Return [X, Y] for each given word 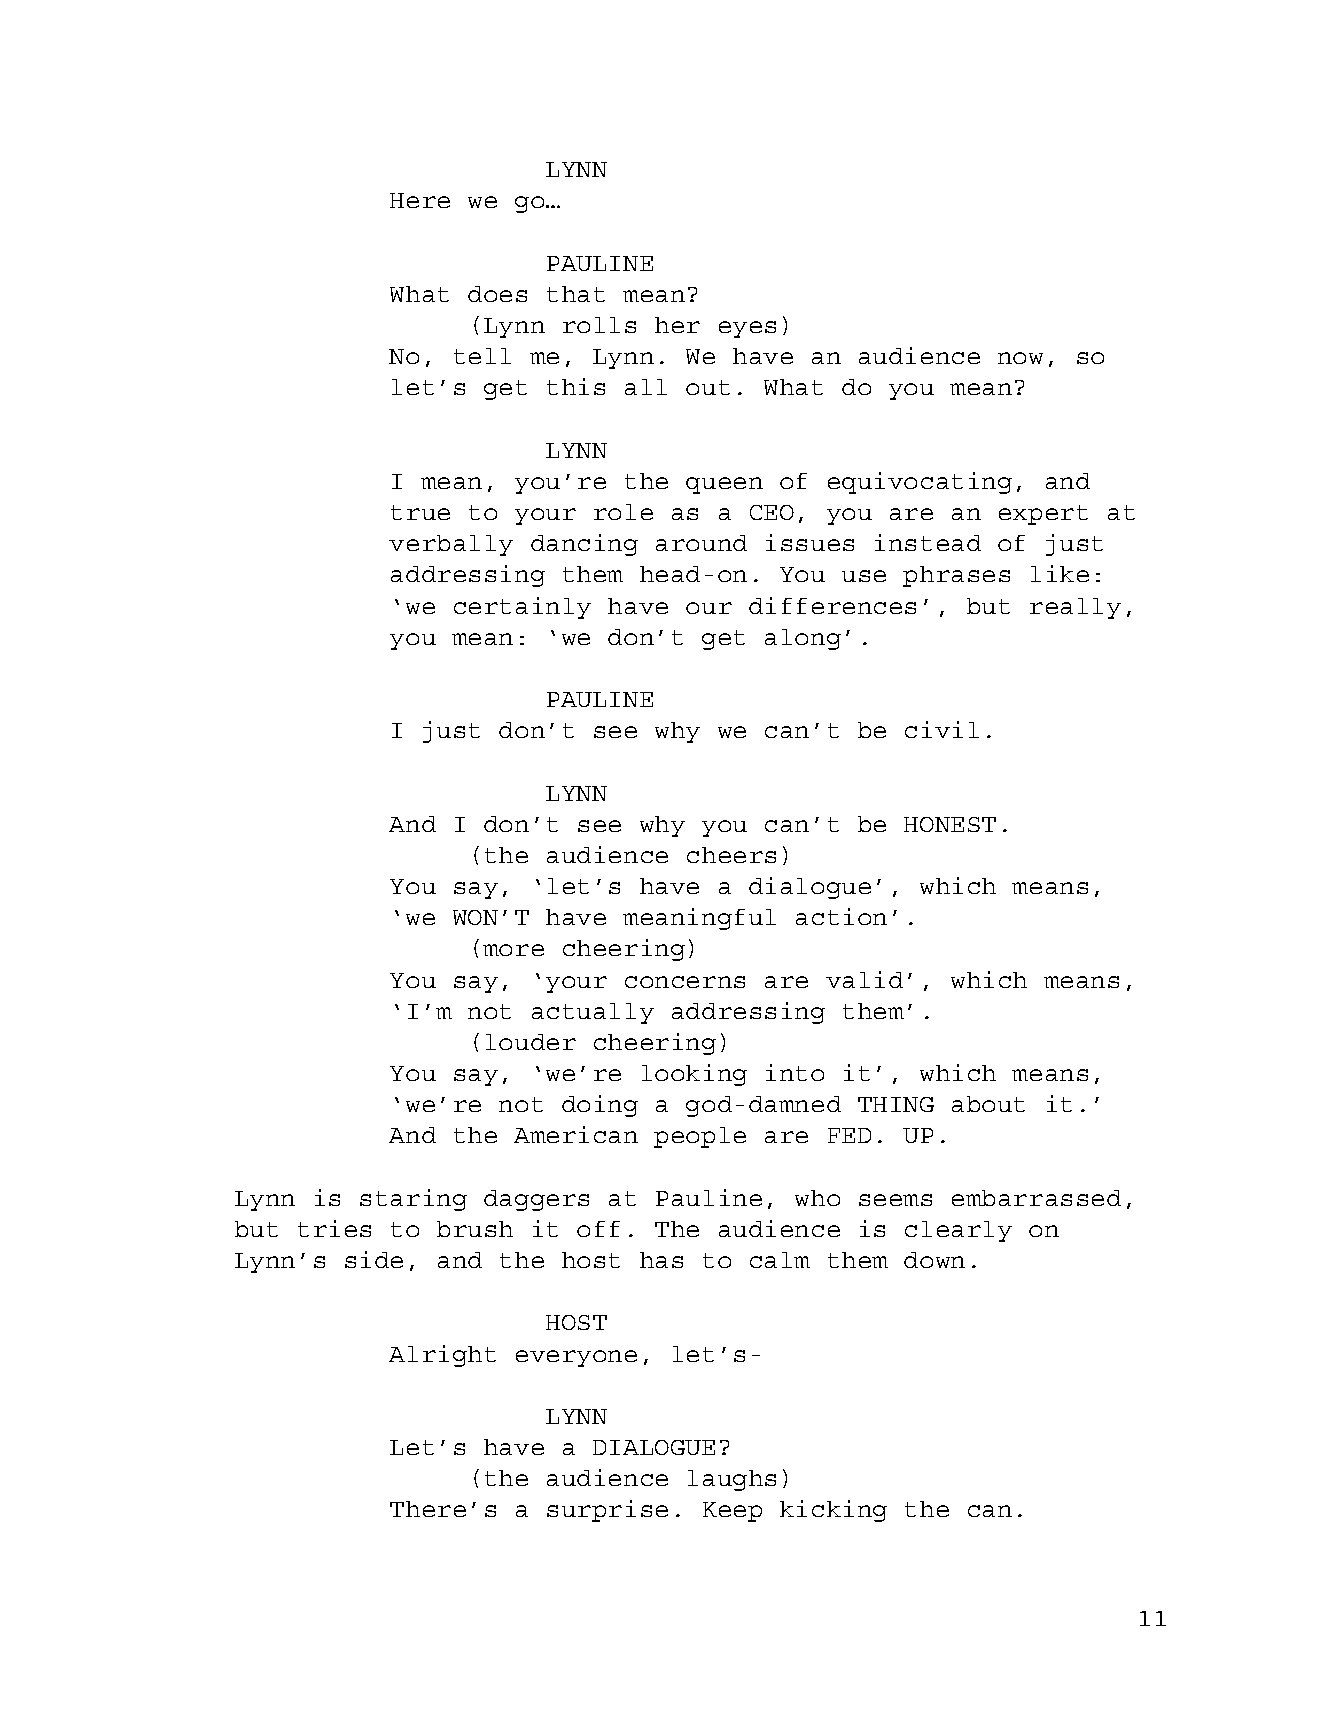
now [1020, 358]
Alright [442, 1356]
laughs [732, 1480]
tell [482, 356]
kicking [833, 1511]
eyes [747, 329]
